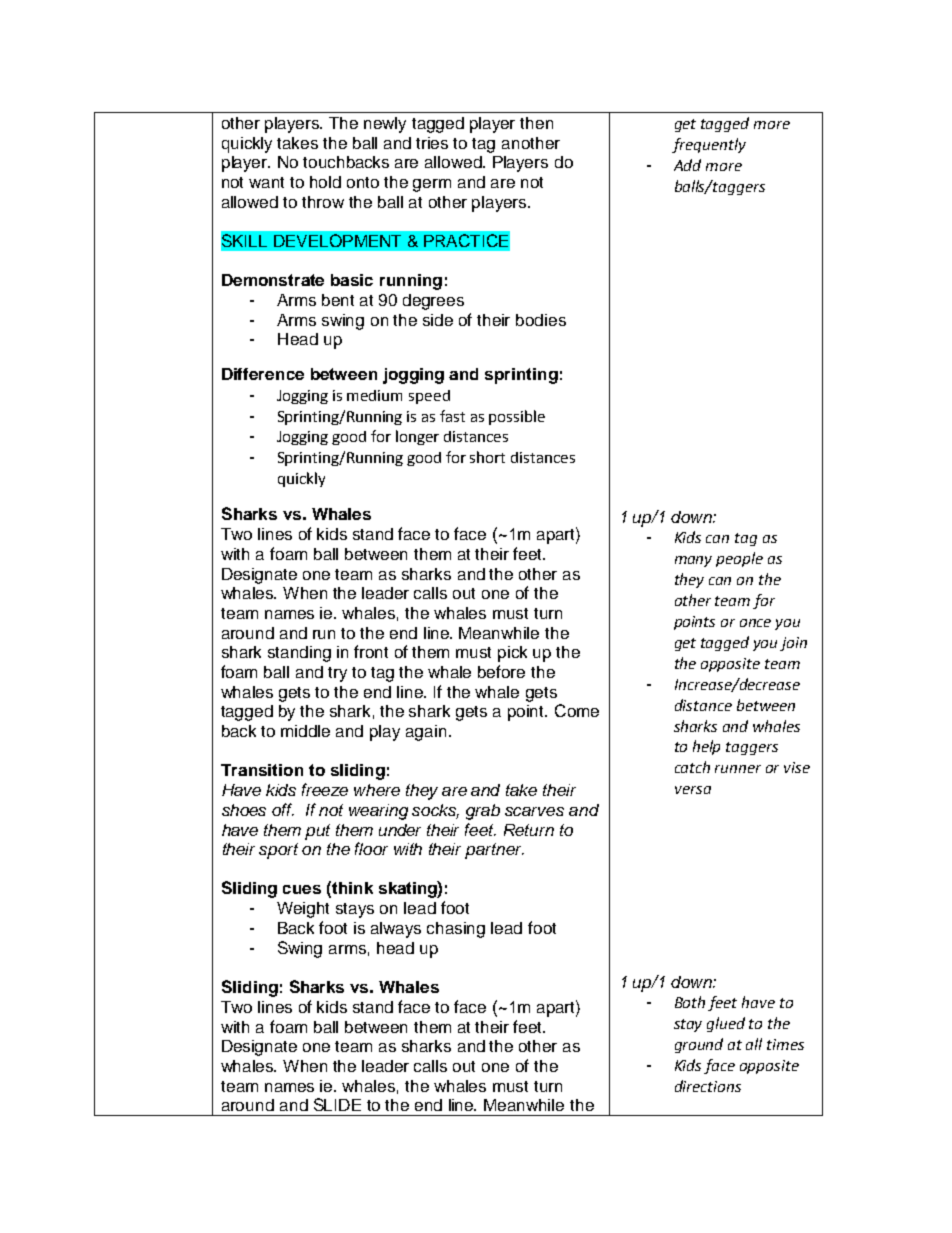  I want to click on once, so click(755, 623).
